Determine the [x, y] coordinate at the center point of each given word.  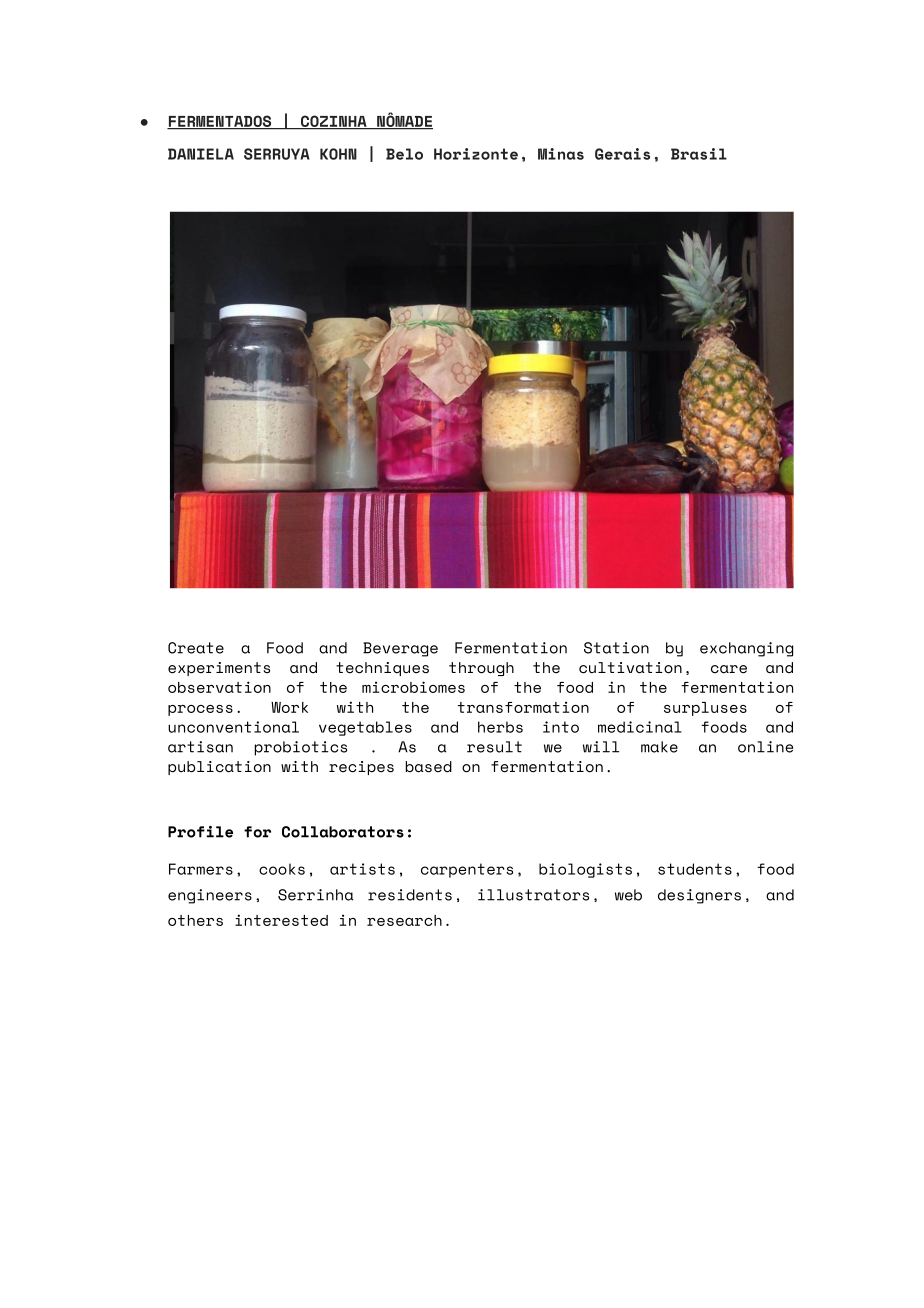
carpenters [467, 870]
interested [281, 920]
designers [699, 896]
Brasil [699, 154]
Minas [561, 154]
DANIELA [201, 154]
